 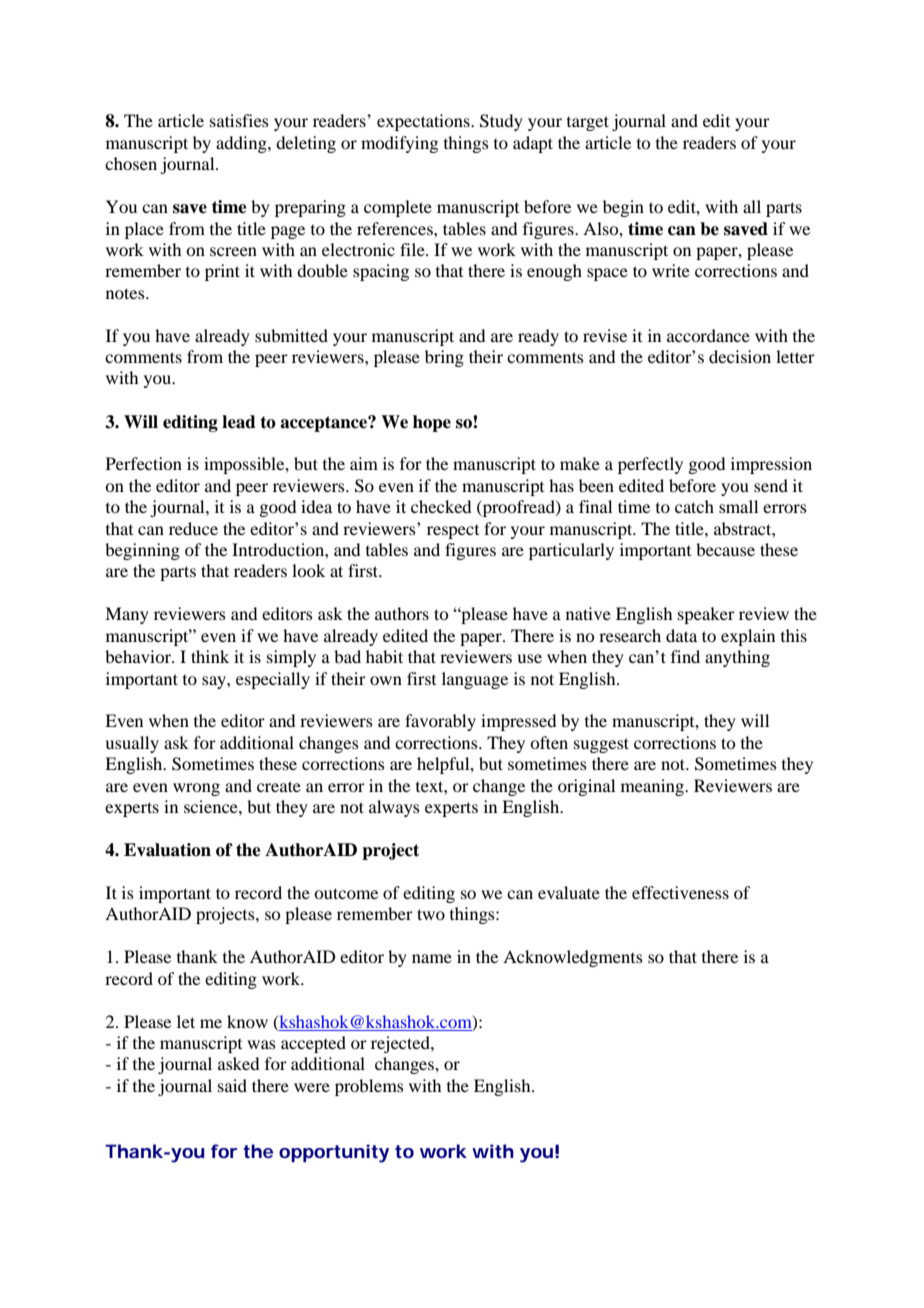 I want to click on meaning, so click(x=653, y=787).
